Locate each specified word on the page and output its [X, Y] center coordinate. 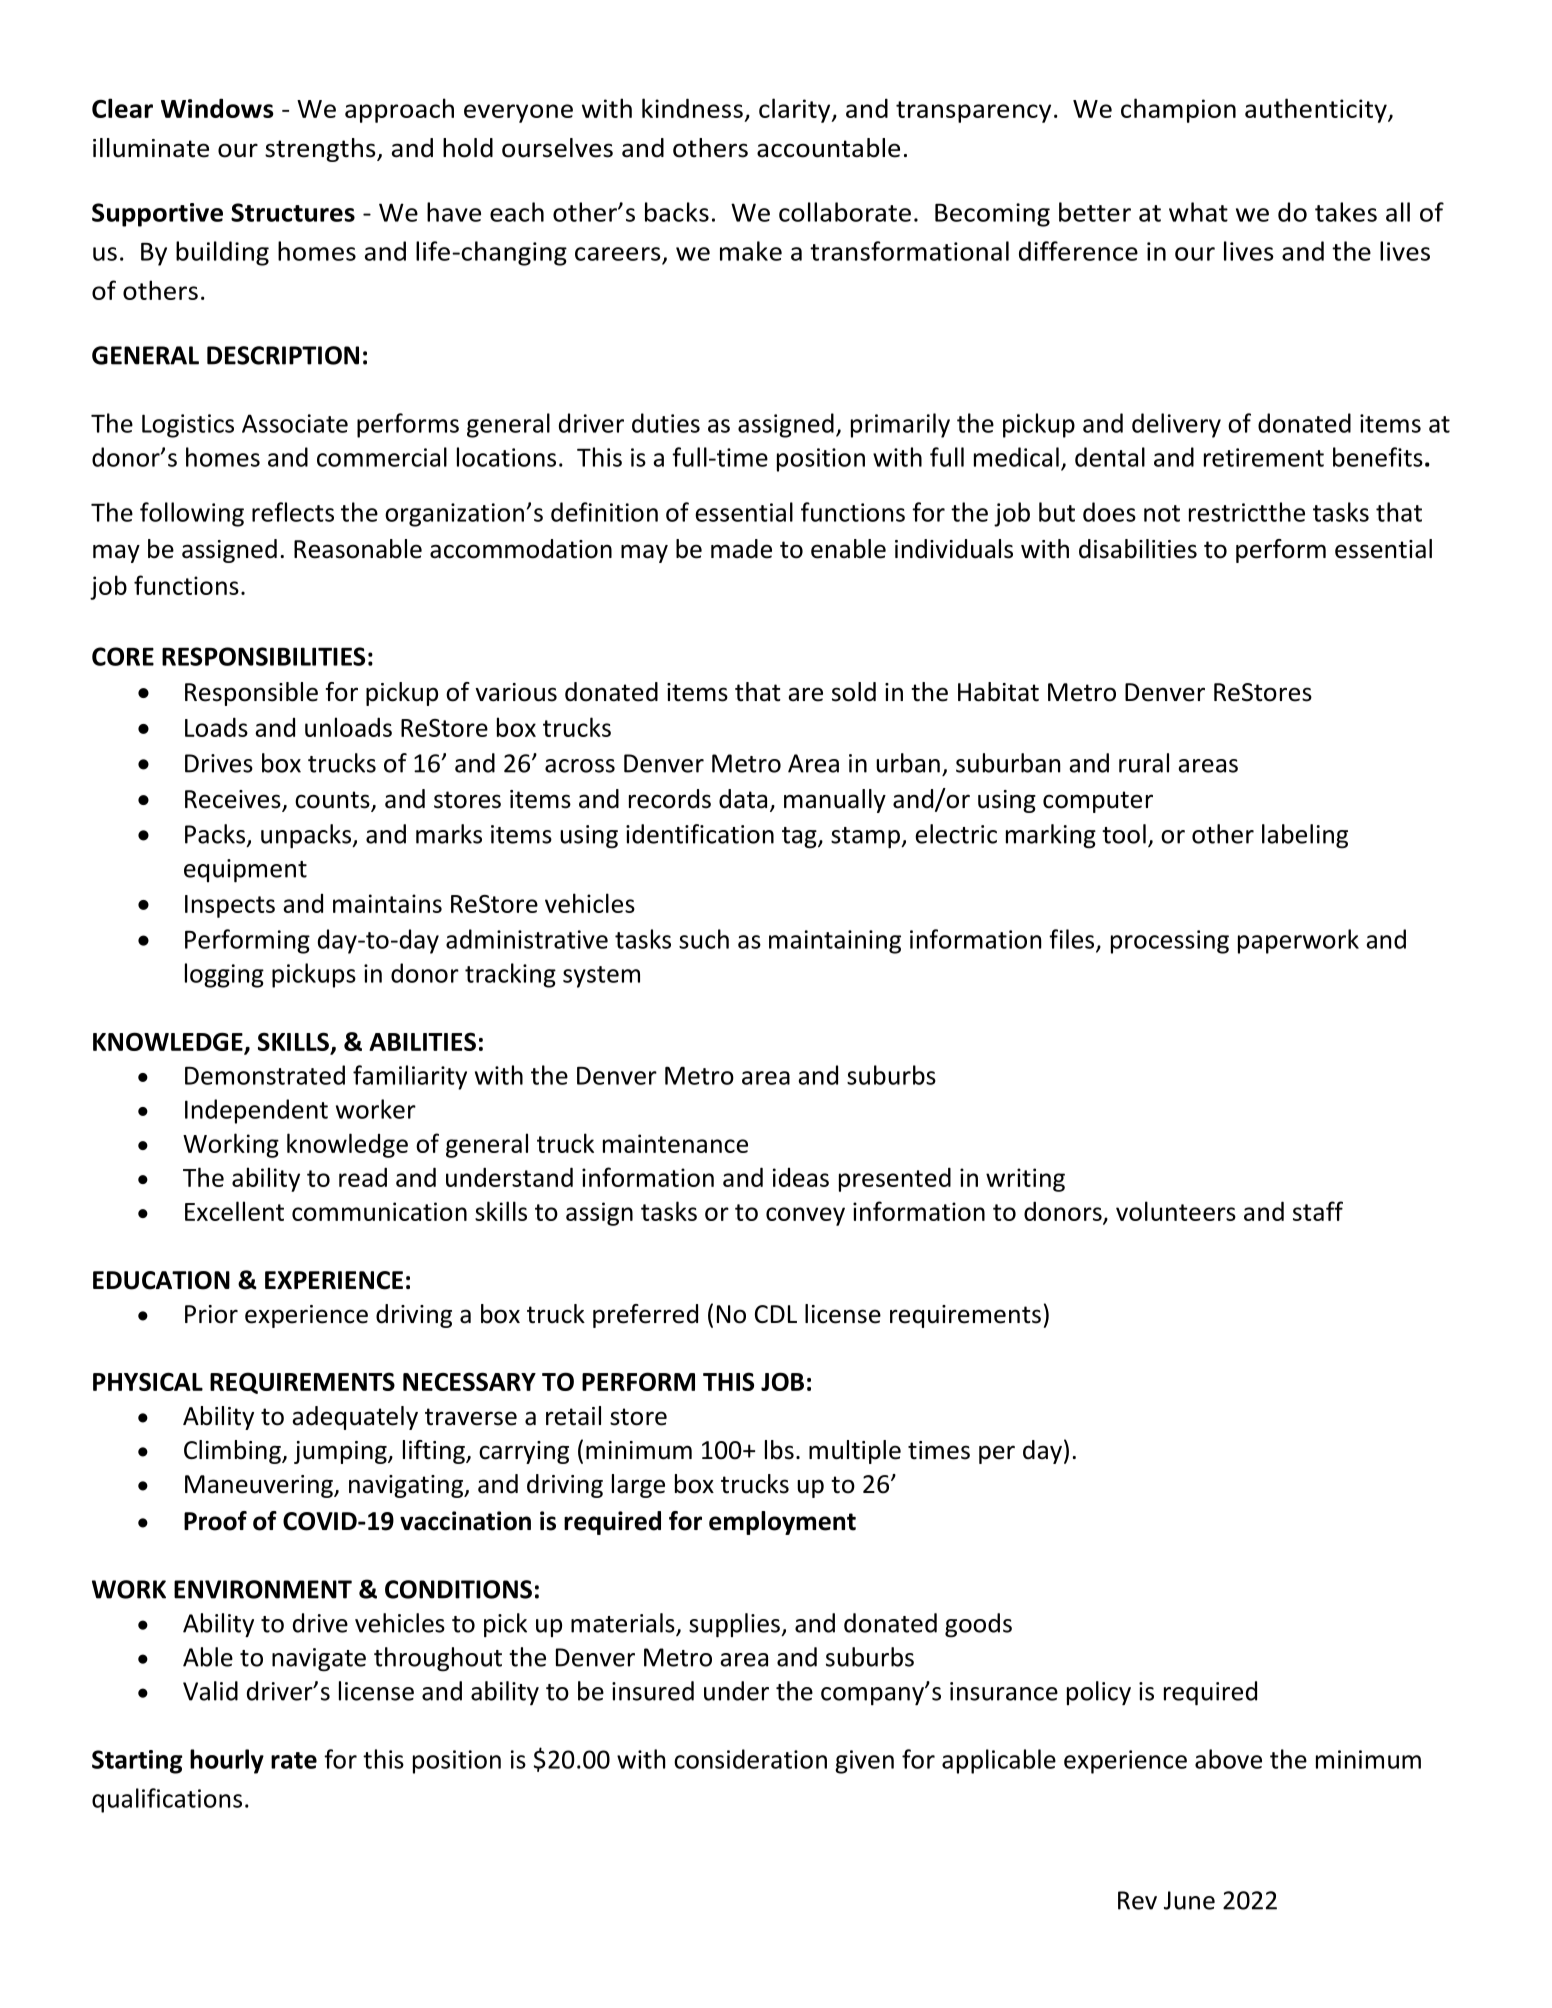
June [1189, 1900]
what [1198, 212]
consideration [750, 1759]
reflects [293, 512]
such [704, 939]
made [741, 549]
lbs [779, 1450]
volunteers [1176, 1211]
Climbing [233, 1452]
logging [224, 975]
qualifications [167, 1800]
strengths [321, 150]
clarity [796, 110]
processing [1170, 942]
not [1162, 513]
